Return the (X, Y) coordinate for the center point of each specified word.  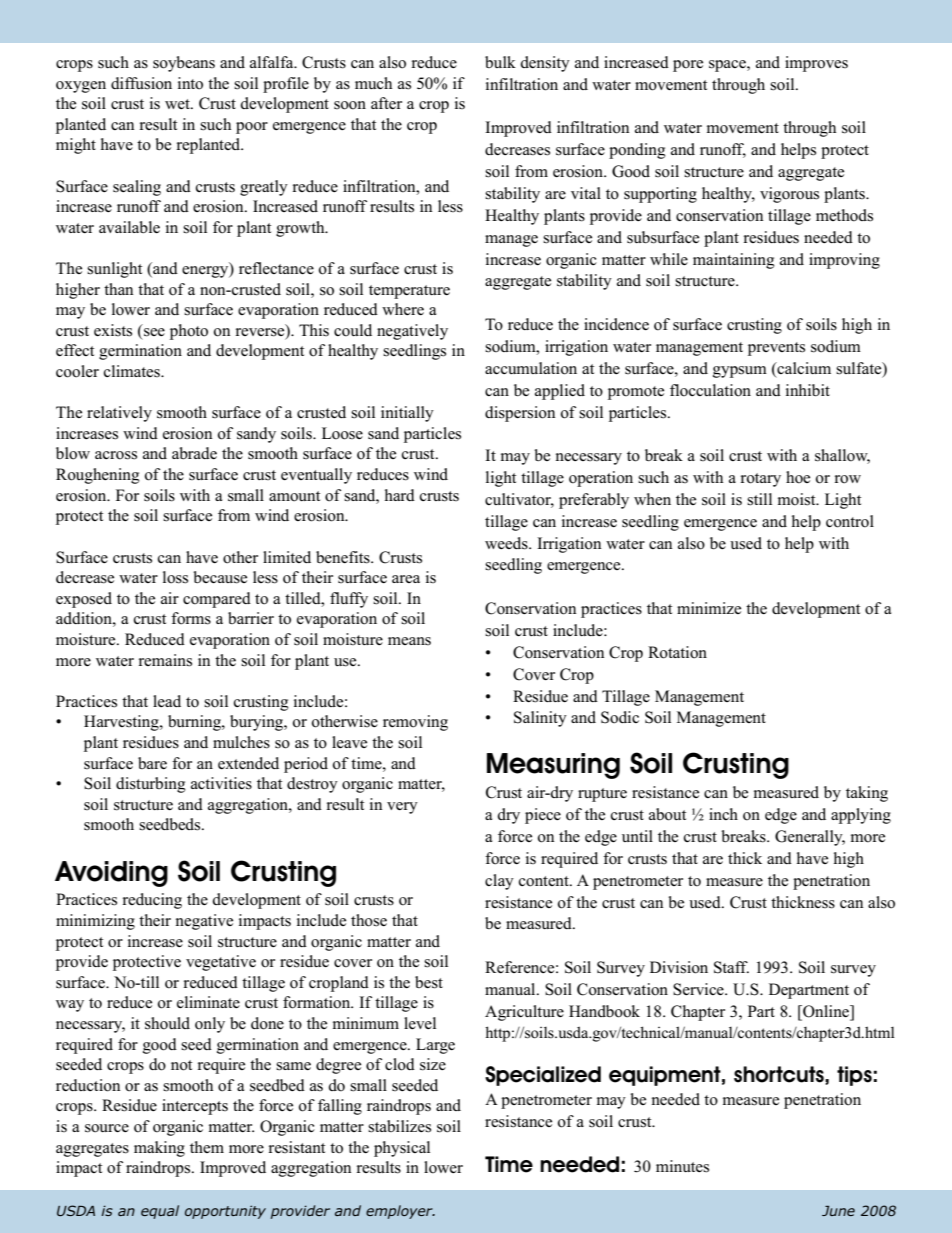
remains (165, 660)
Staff (731, 967)
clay (499, 882)
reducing (152, 901)
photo (189, 332)
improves (816, 64)
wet (178, 104)
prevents (776, 349)
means (409, 641)
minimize (709, 608)
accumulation (531, 368)
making (159, 1149)
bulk (500, 62)
